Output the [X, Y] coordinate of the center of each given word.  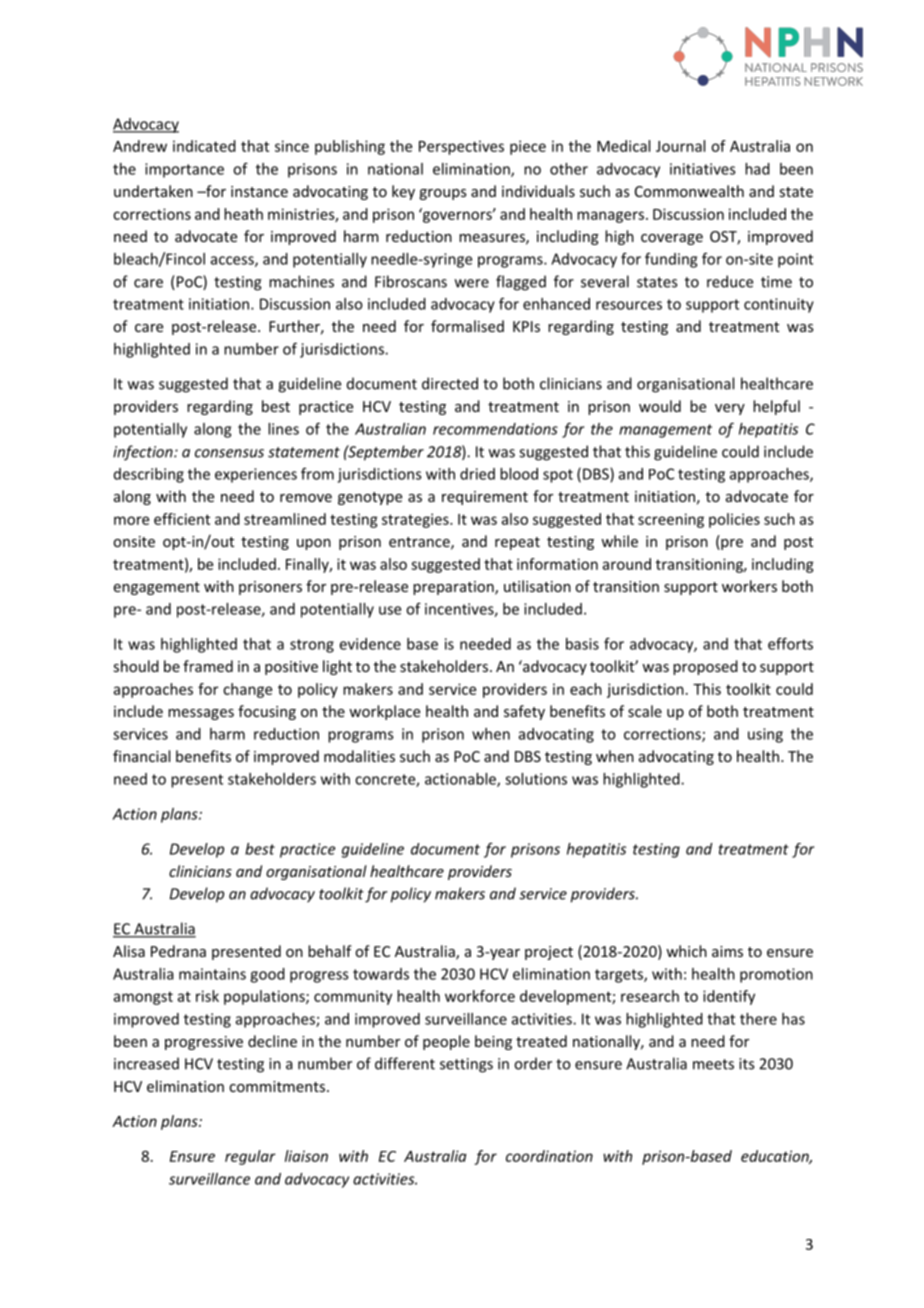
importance [184, 170]
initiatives [703, 169]
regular [250, 1157]
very [730, 409]
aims [727, 951]
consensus [229, 453]
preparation [454, 588]
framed [208, 666]
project [549, 953]
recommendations [495, 429]
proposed [705, 667]
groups [443, 194]
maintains [212, 974]
